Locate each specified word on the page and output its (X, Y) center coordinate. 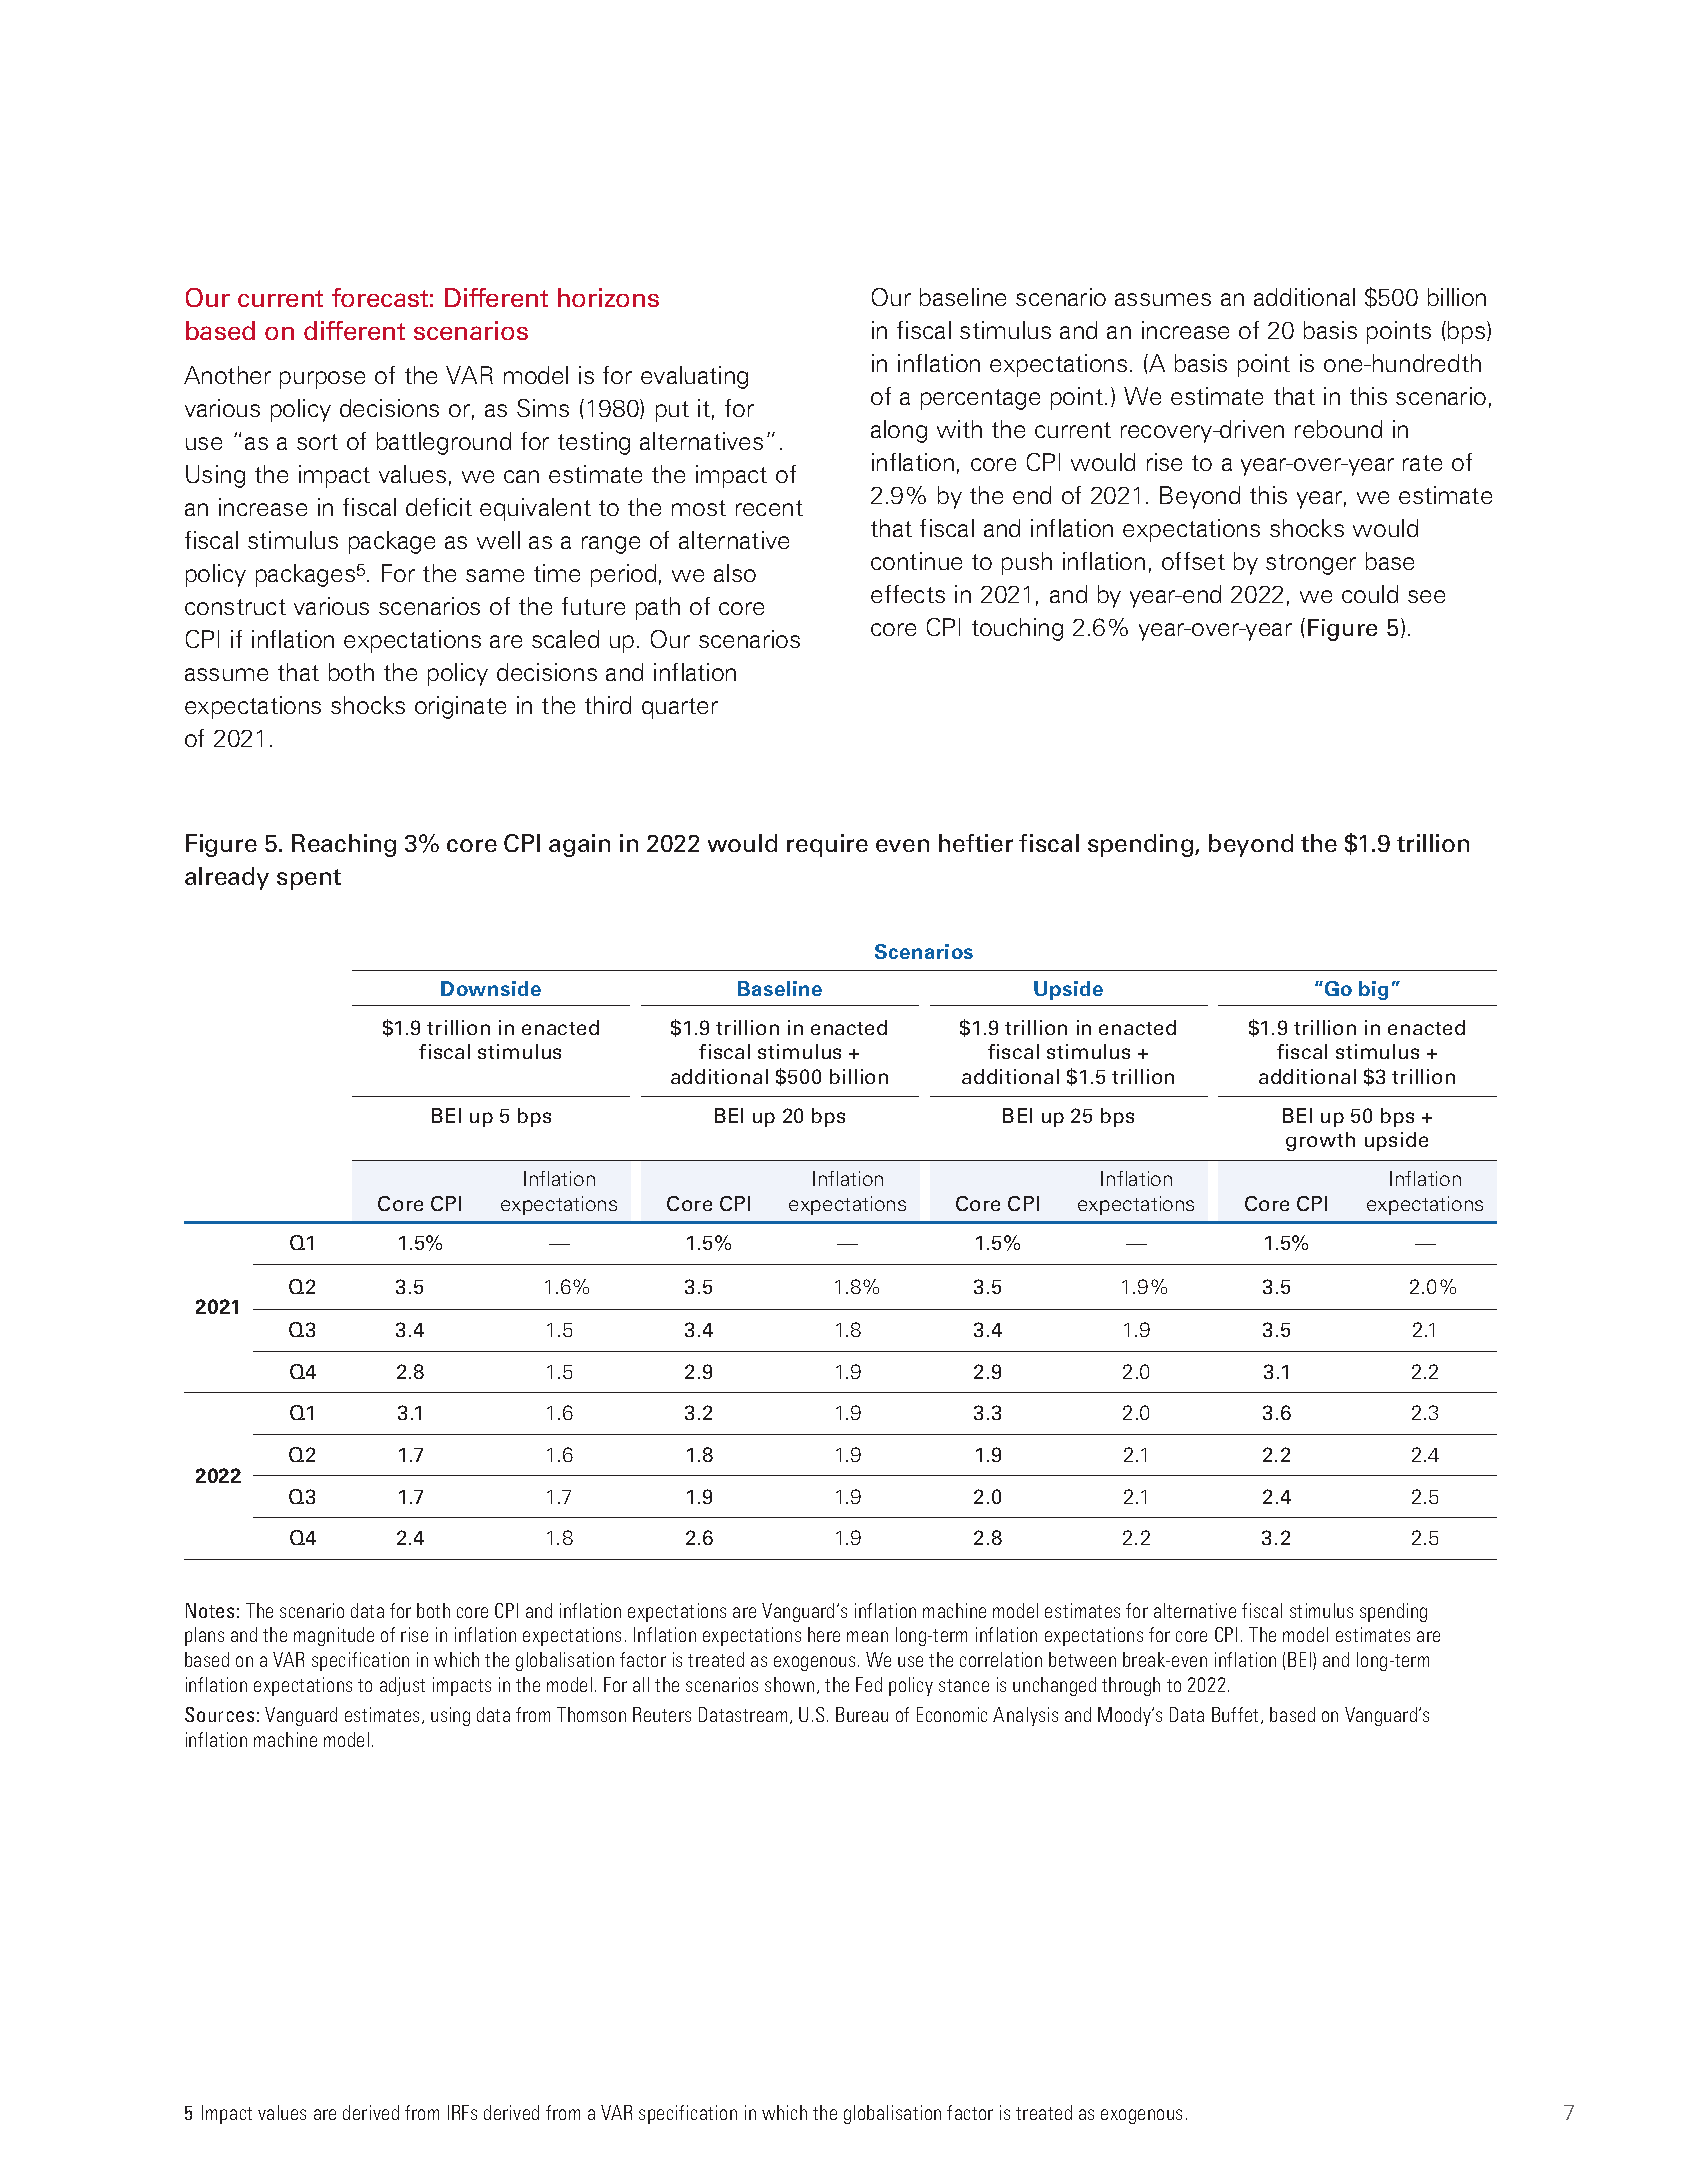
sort (317, 442)
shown (789, 1684)
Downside (491, 988)
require (827, 845)
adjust (402, 1686)
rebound (1338, 429)
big (1373, 990)
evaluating (694, 377)
